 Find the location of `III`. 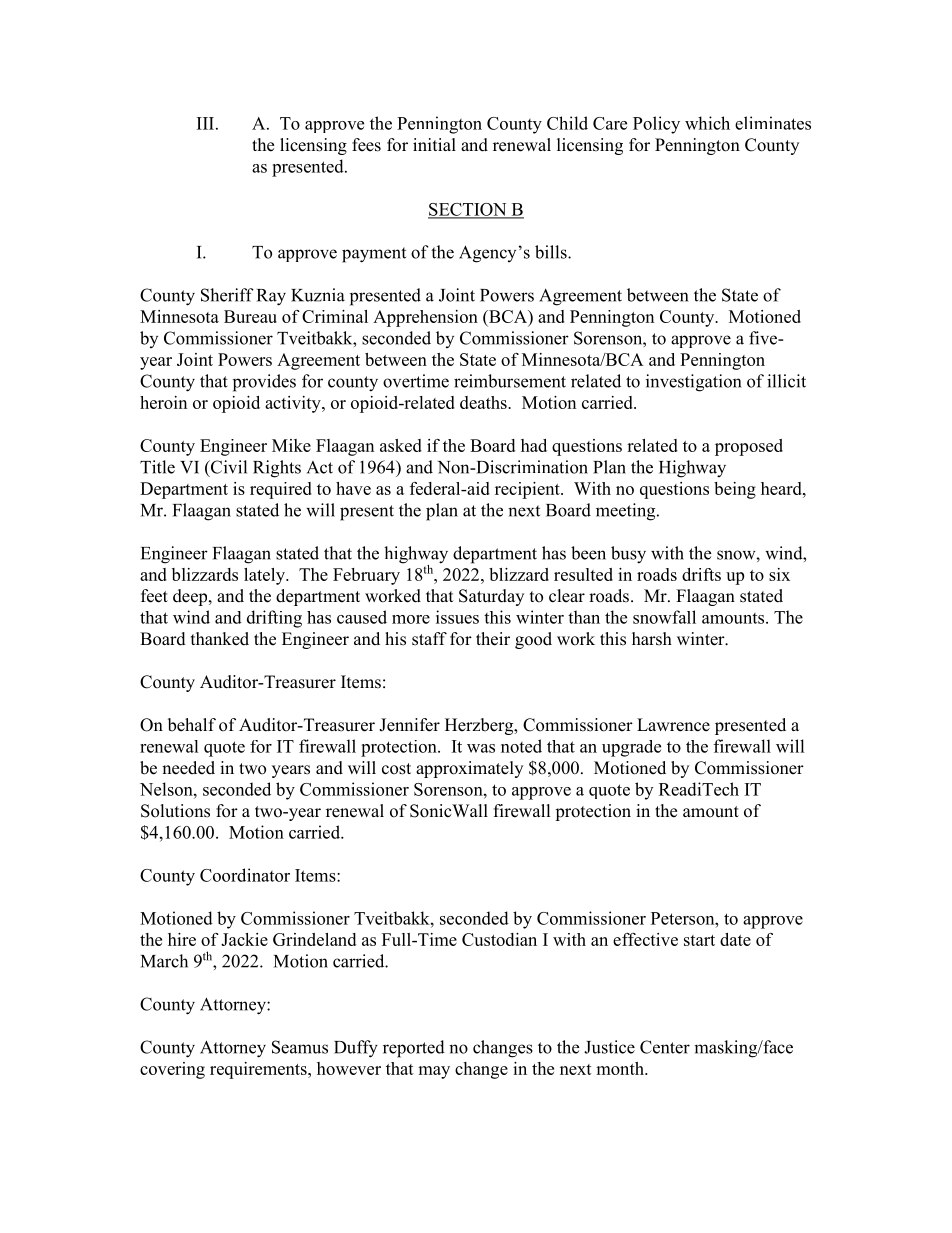

III is located at coordinates (207, 123).
